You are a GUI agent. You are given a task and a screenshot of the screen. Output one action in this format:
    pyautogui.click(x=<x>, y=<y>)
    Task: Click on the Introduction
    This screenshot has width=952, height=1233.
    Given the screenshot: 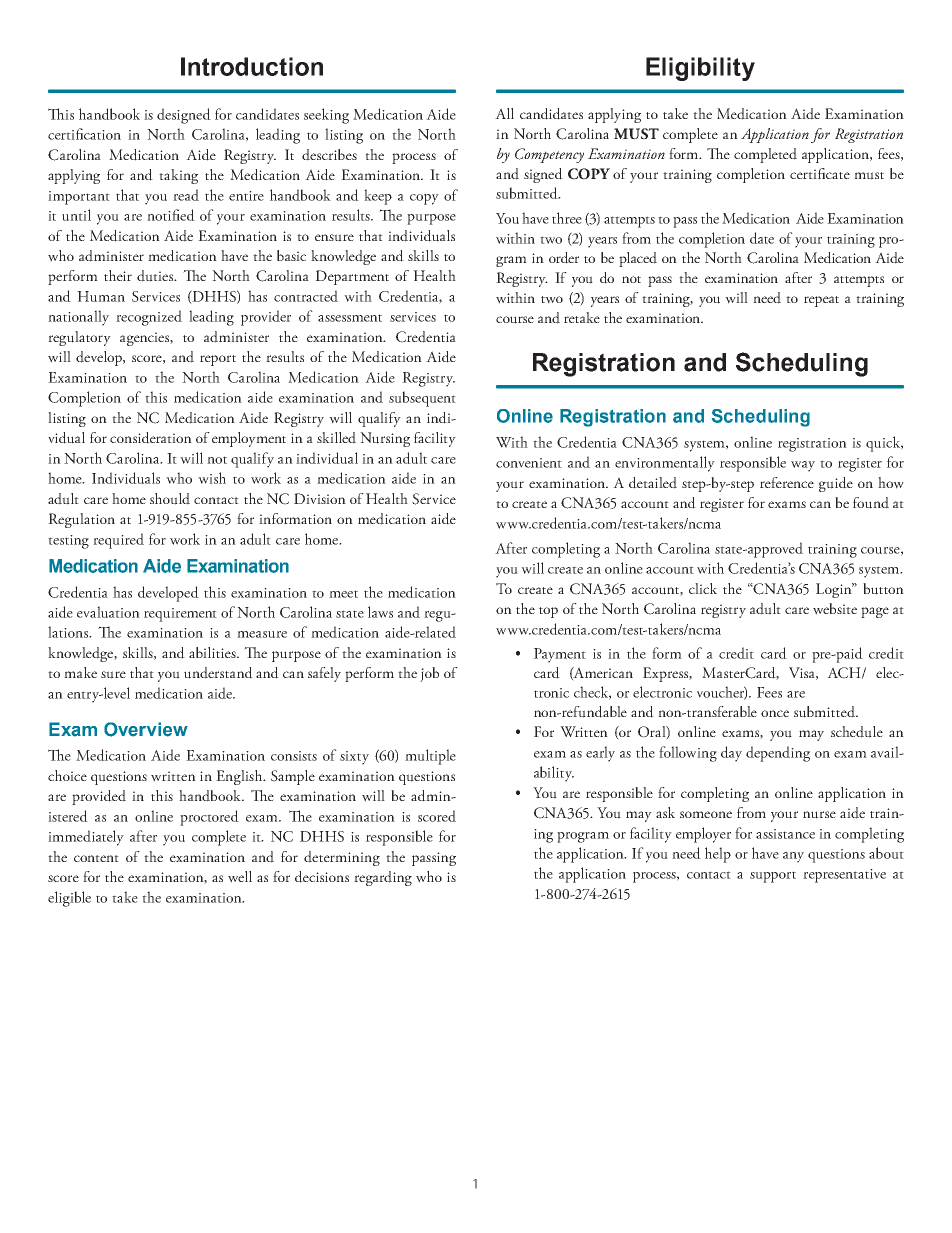 What is the action you would take?
    pyautogui.click(x=252, y=66)
